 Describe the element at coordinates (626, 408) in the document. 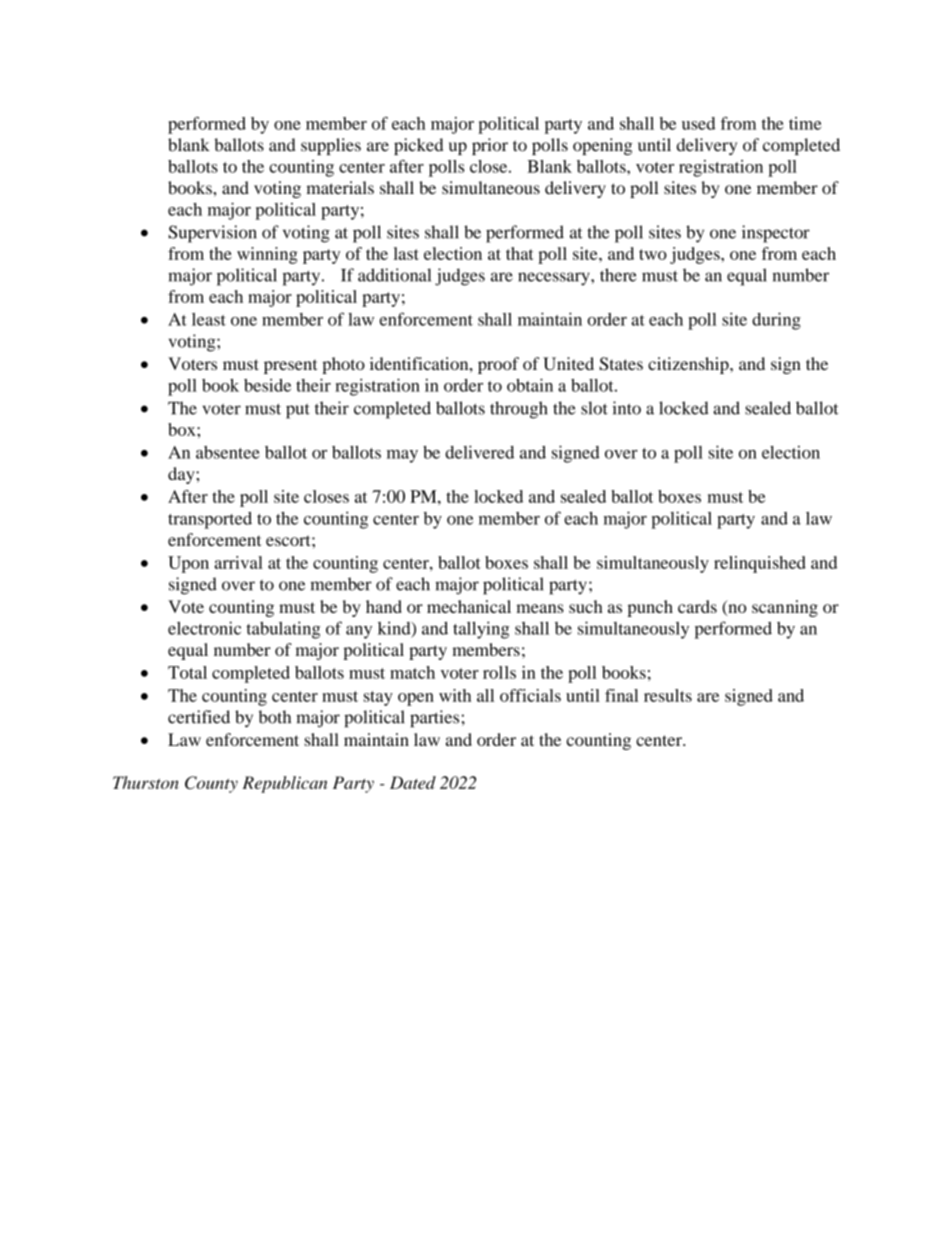

I see `into` at that location.
